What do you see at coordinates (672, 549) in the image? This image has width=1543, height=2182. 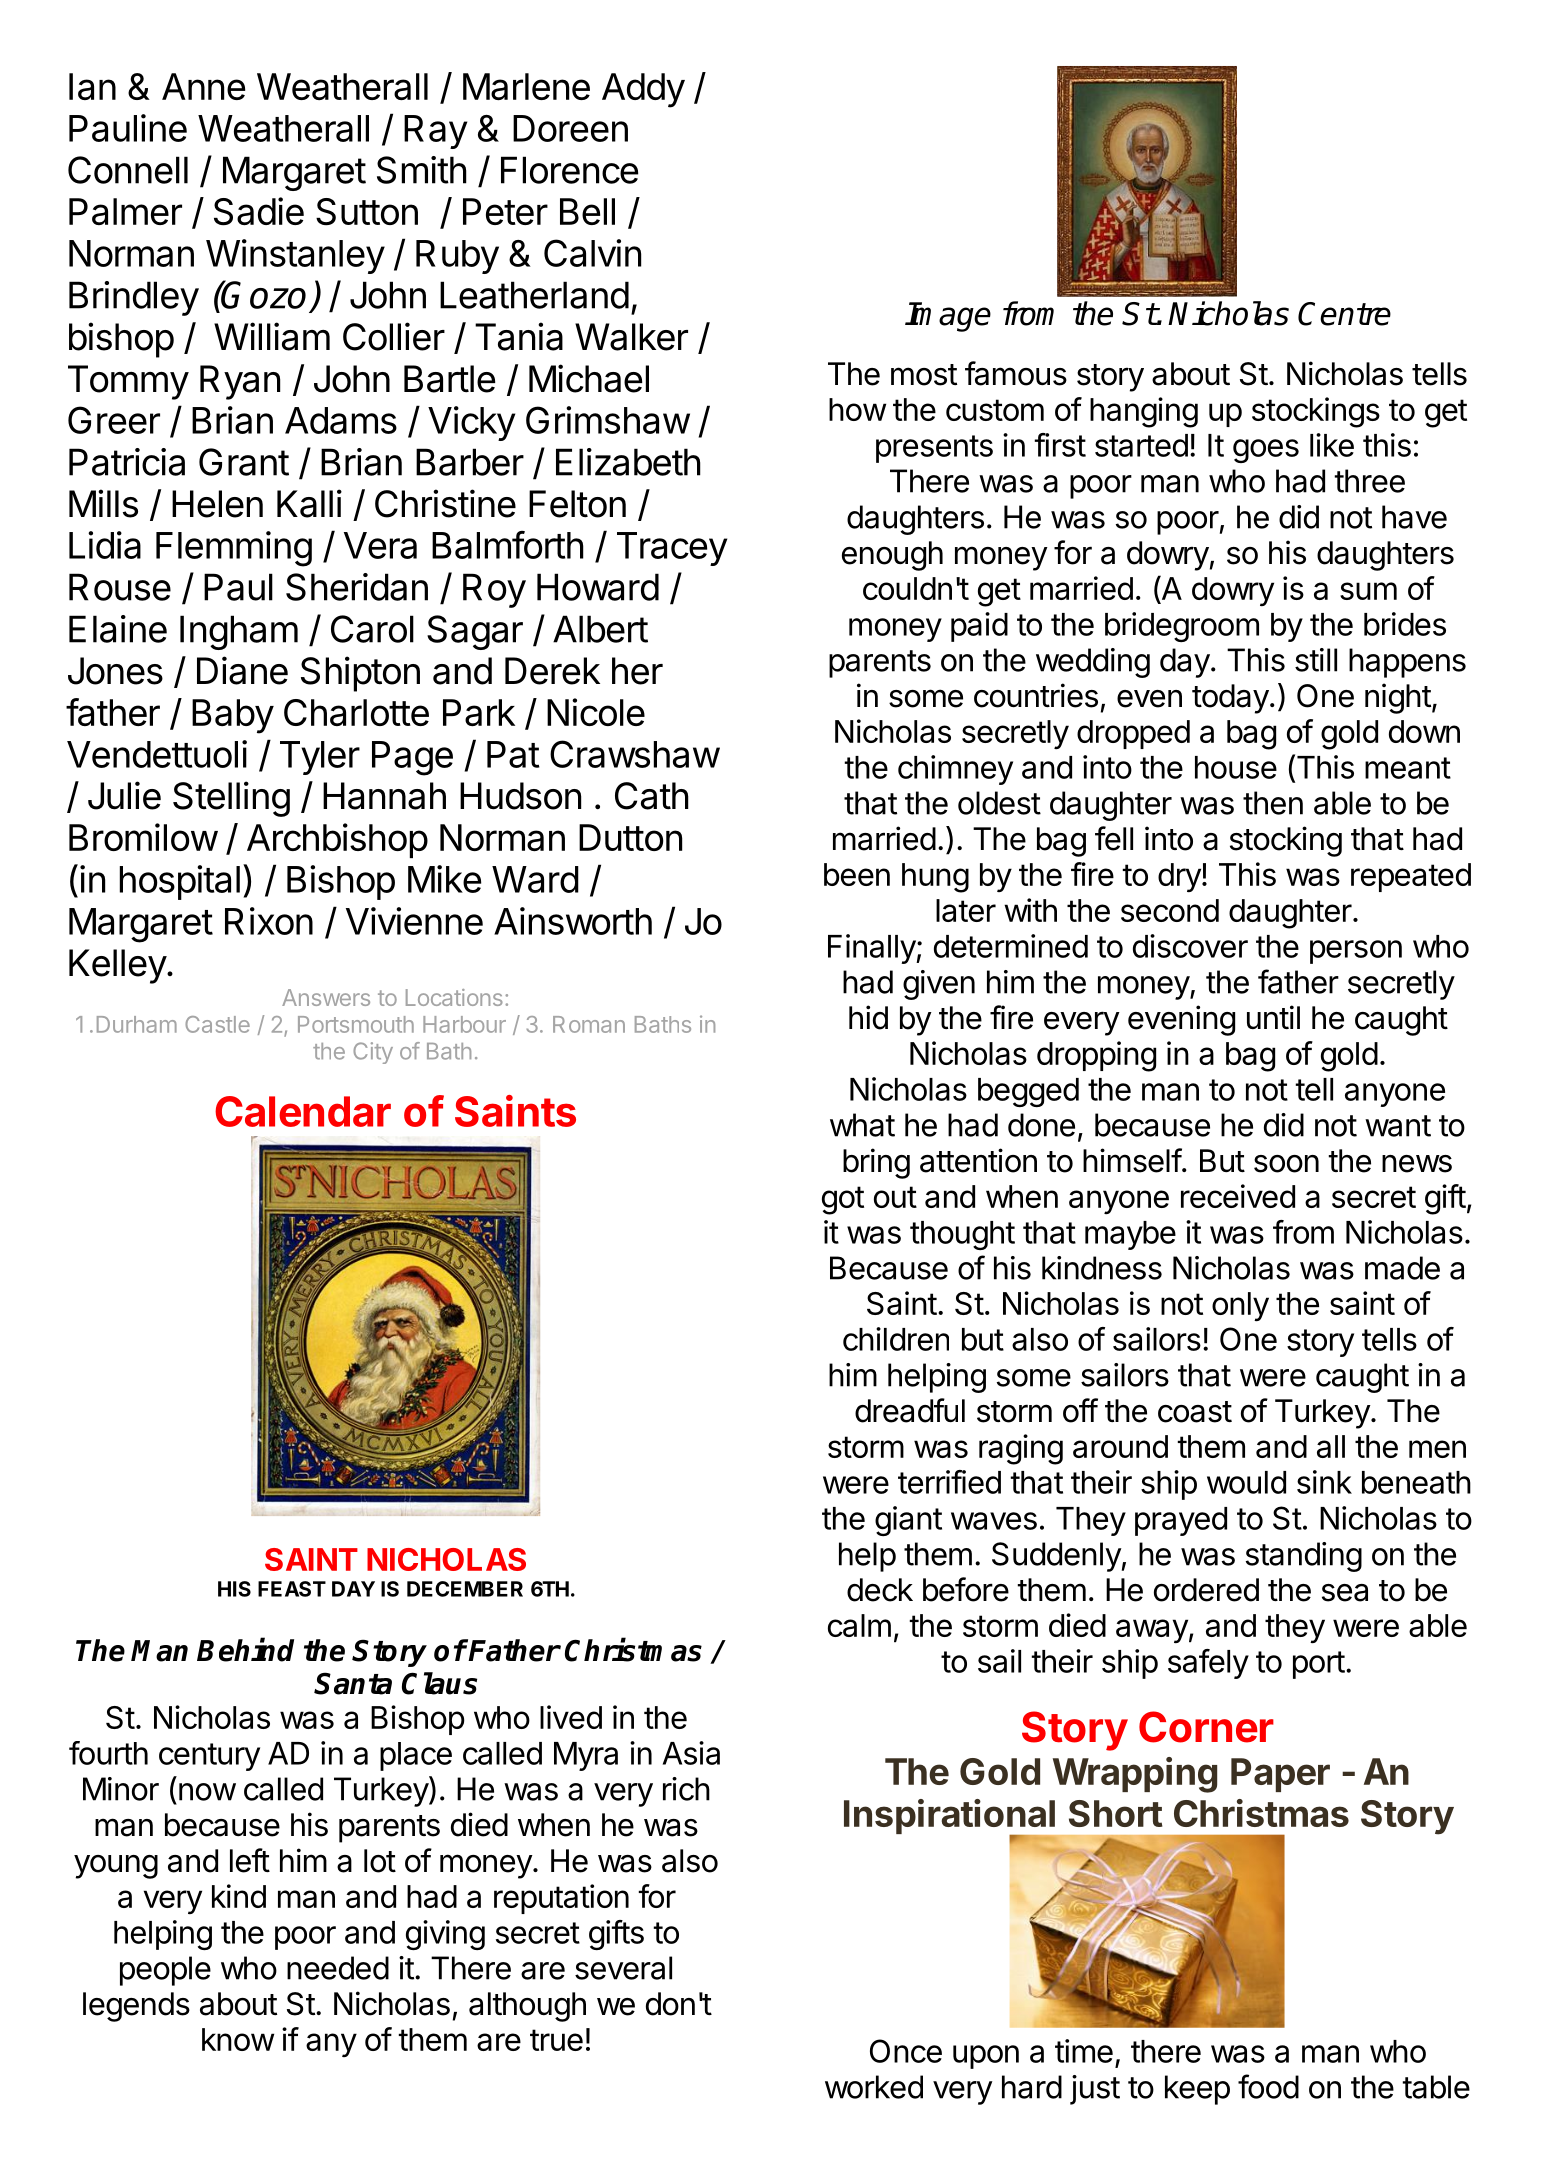 I see `Tracey` at bounding box center [672, 549].
